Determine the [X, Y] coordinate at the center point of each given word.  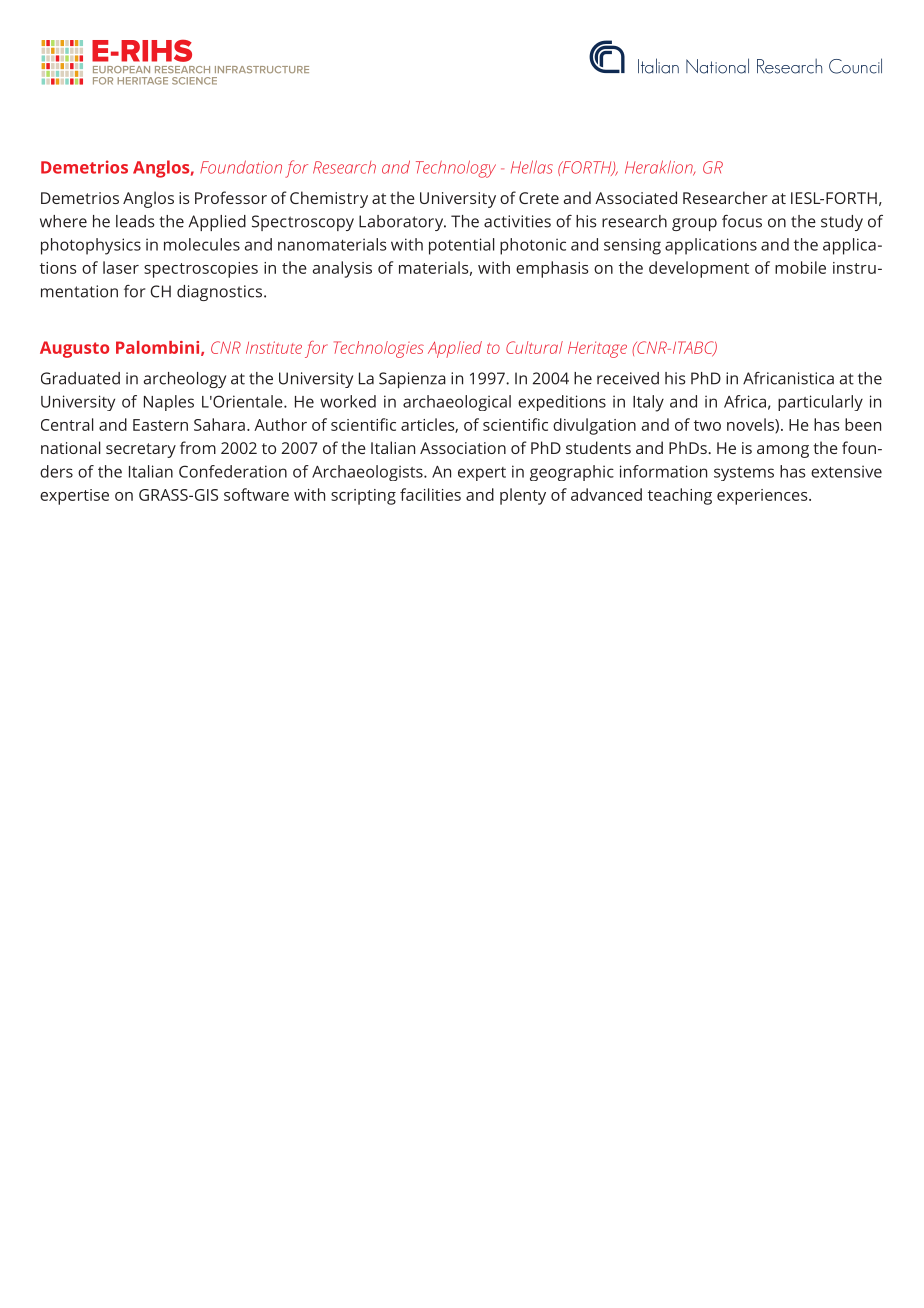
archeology [185, 380]
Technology [456, 169]
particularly [820, 403]
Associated [636, 197]
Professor [231, 197]
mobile [800, 267]
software [256, 494]
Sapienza [412, 380]
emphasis [552, 269]
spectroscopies [201, 270]
